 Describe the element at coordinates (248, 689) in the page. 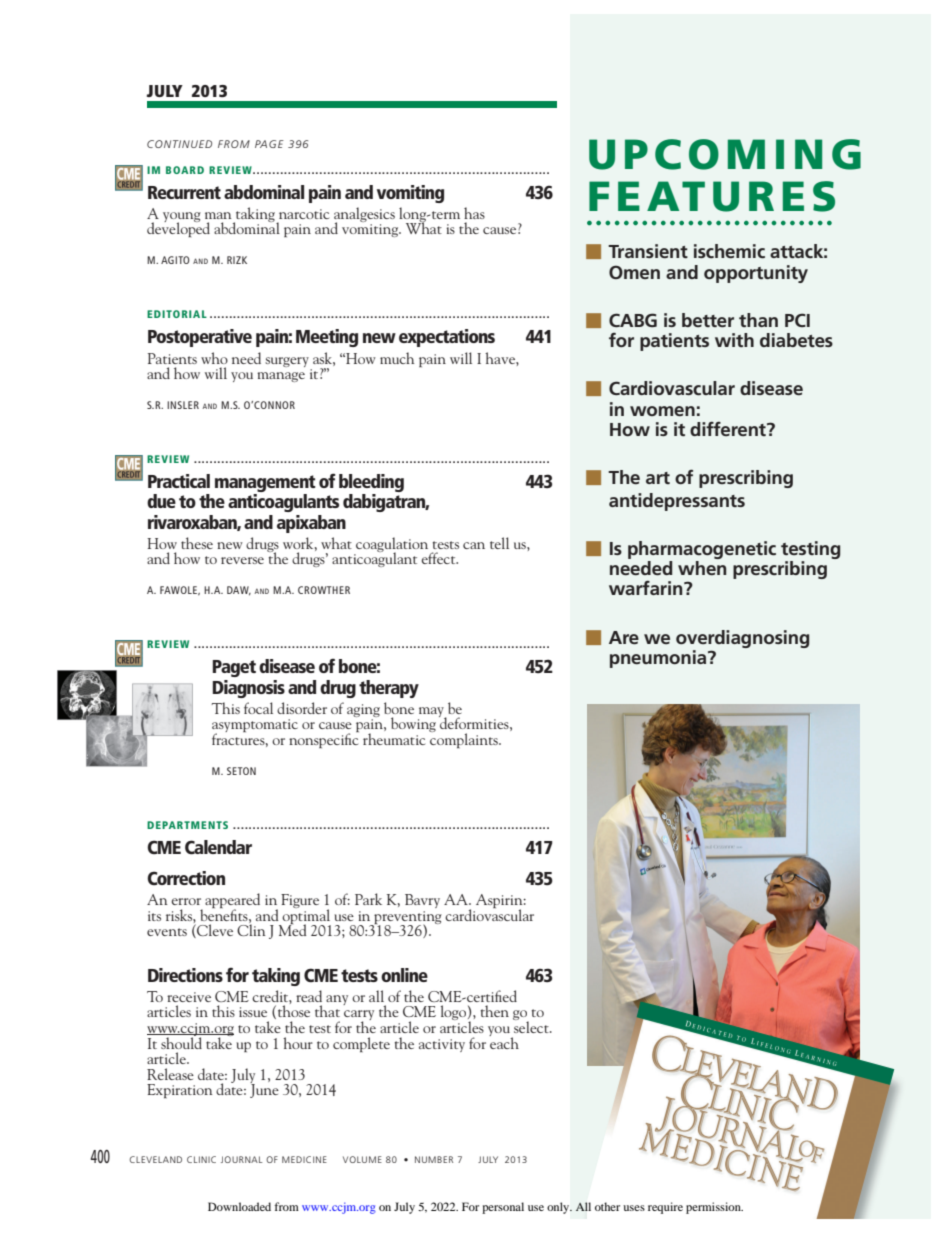

I see `Diagnosis` at that location.
